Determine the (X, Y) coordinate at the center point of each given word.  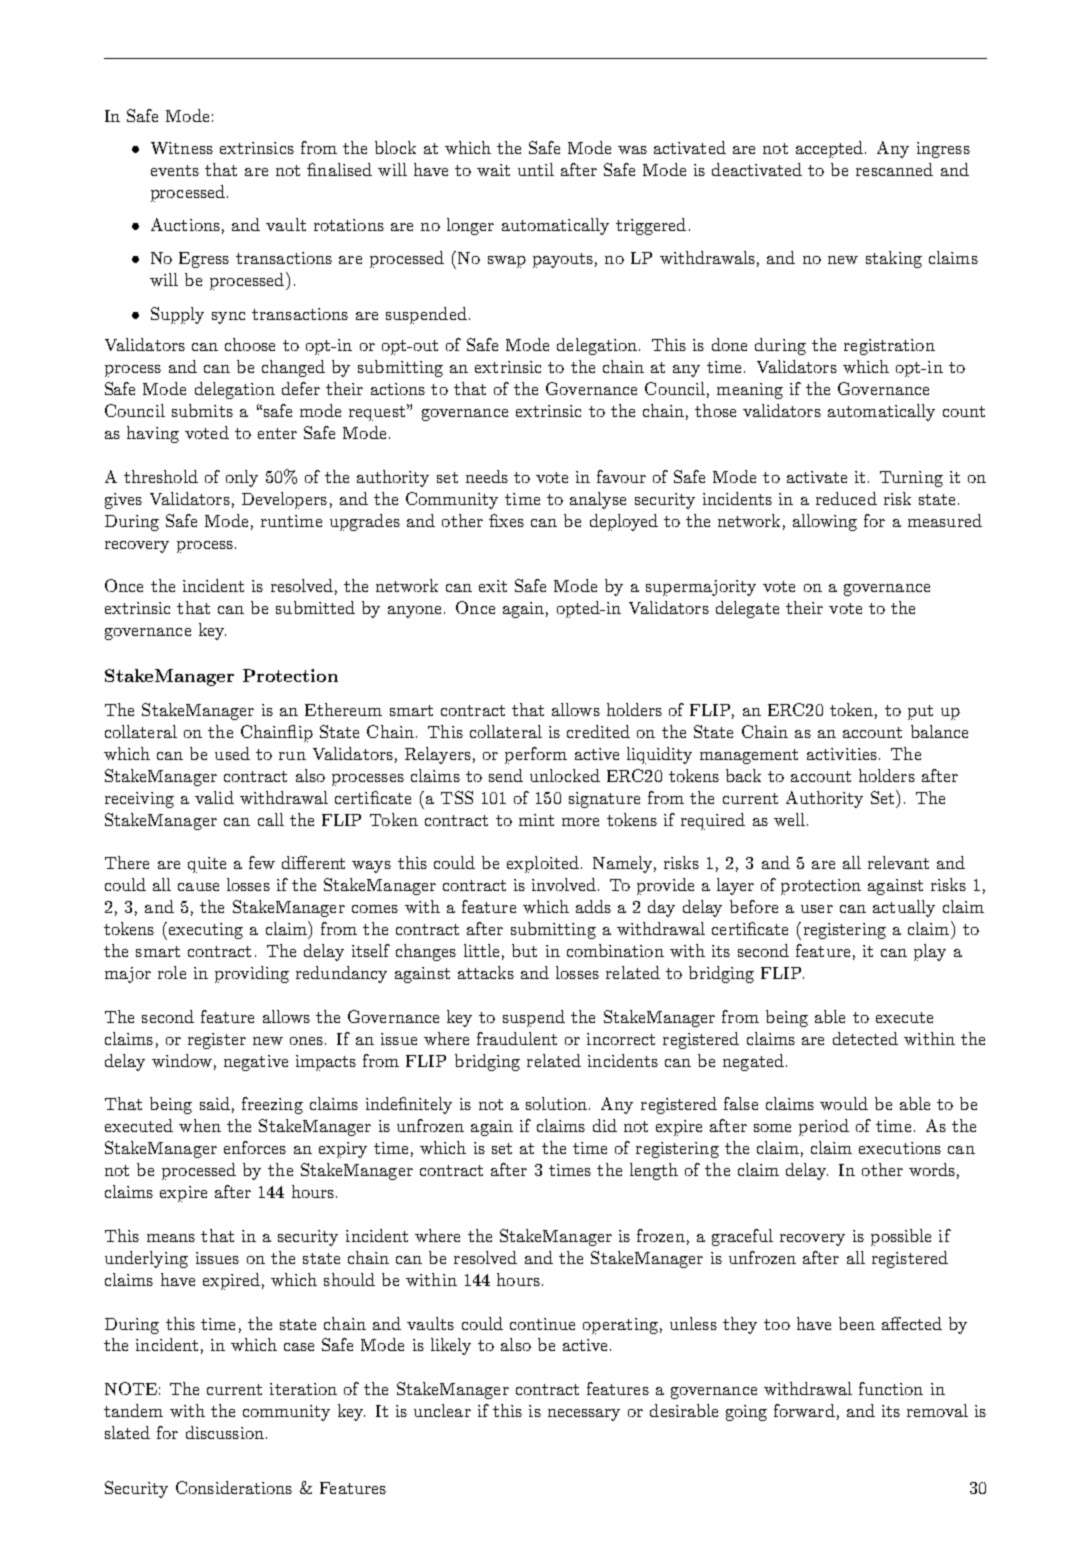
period (824, 1127)
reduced (846, 498)
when (200, 1125)
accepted (831, 149)
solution (558, 1103)
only (242, 478)
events (175, 170)
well (789, 819)
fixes (506, 520)
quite (207, 865)
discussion (225, 1432)
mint (536, 820)
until (536, 169)
